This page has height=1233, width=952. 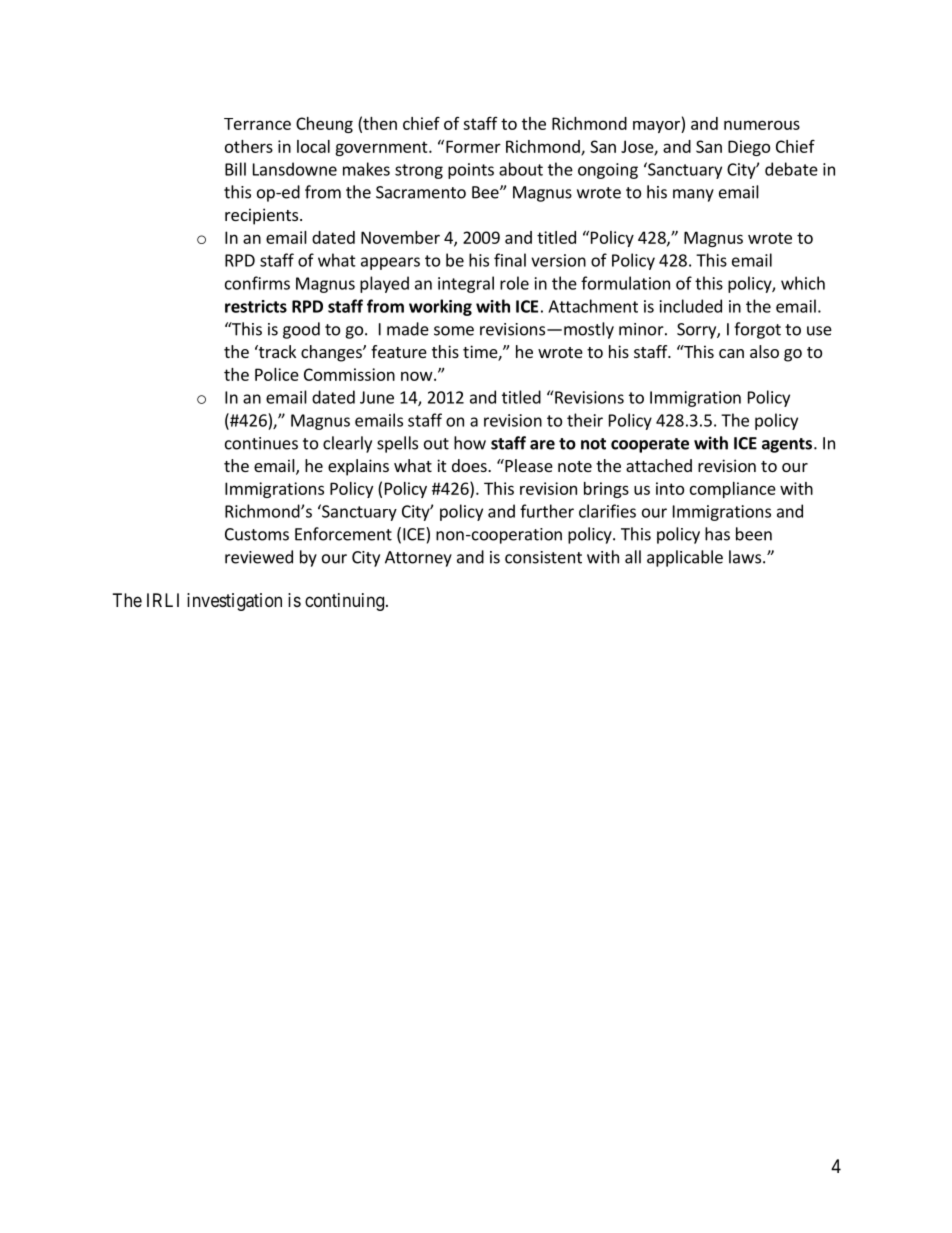 What do you see at coordinates (733, 490) in the page?
I see `compliance` at bounding box center [733, 490].
